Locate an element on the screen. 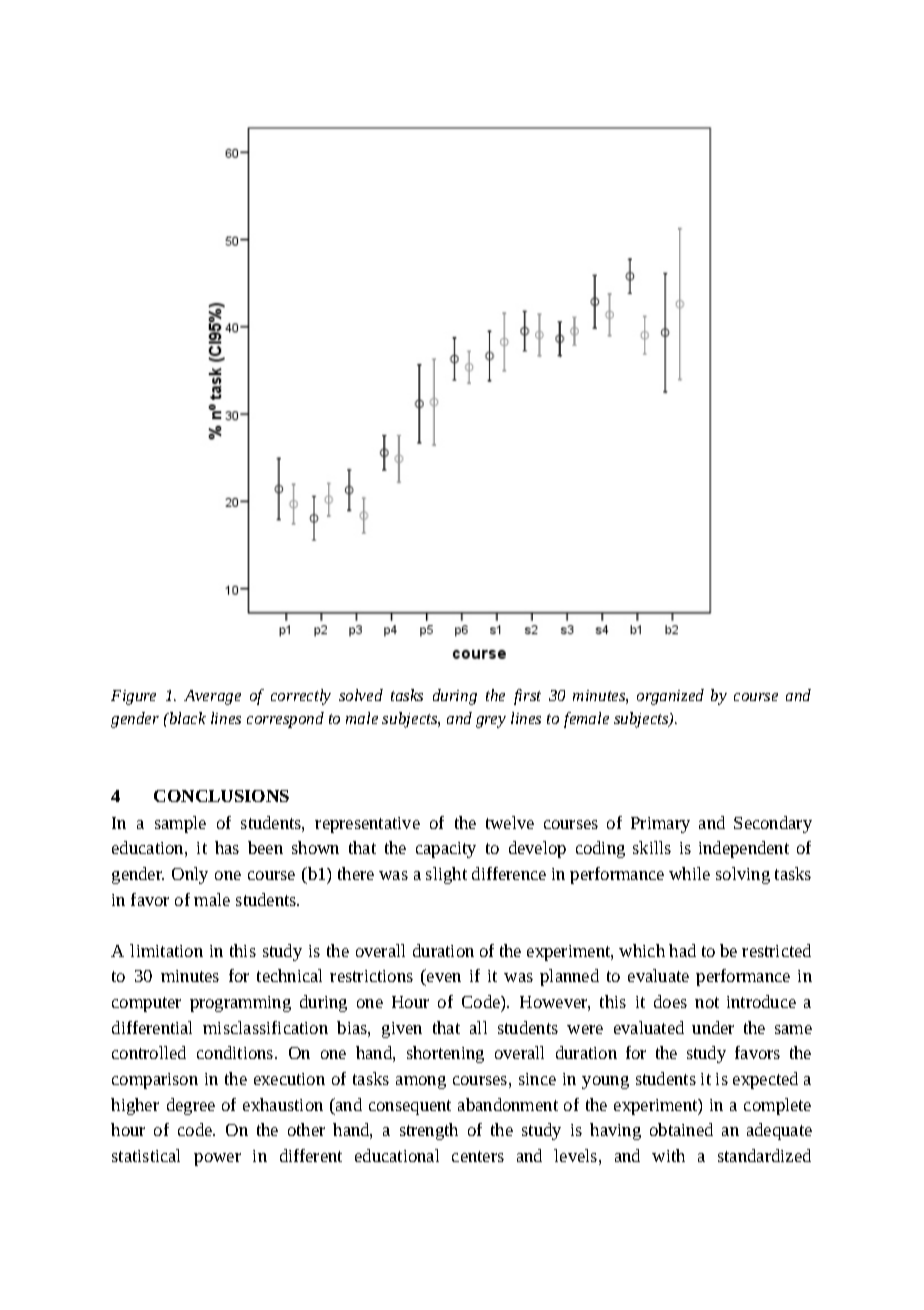 The image size is (924, 1310). centers is located at coordinates (478, 1156).
